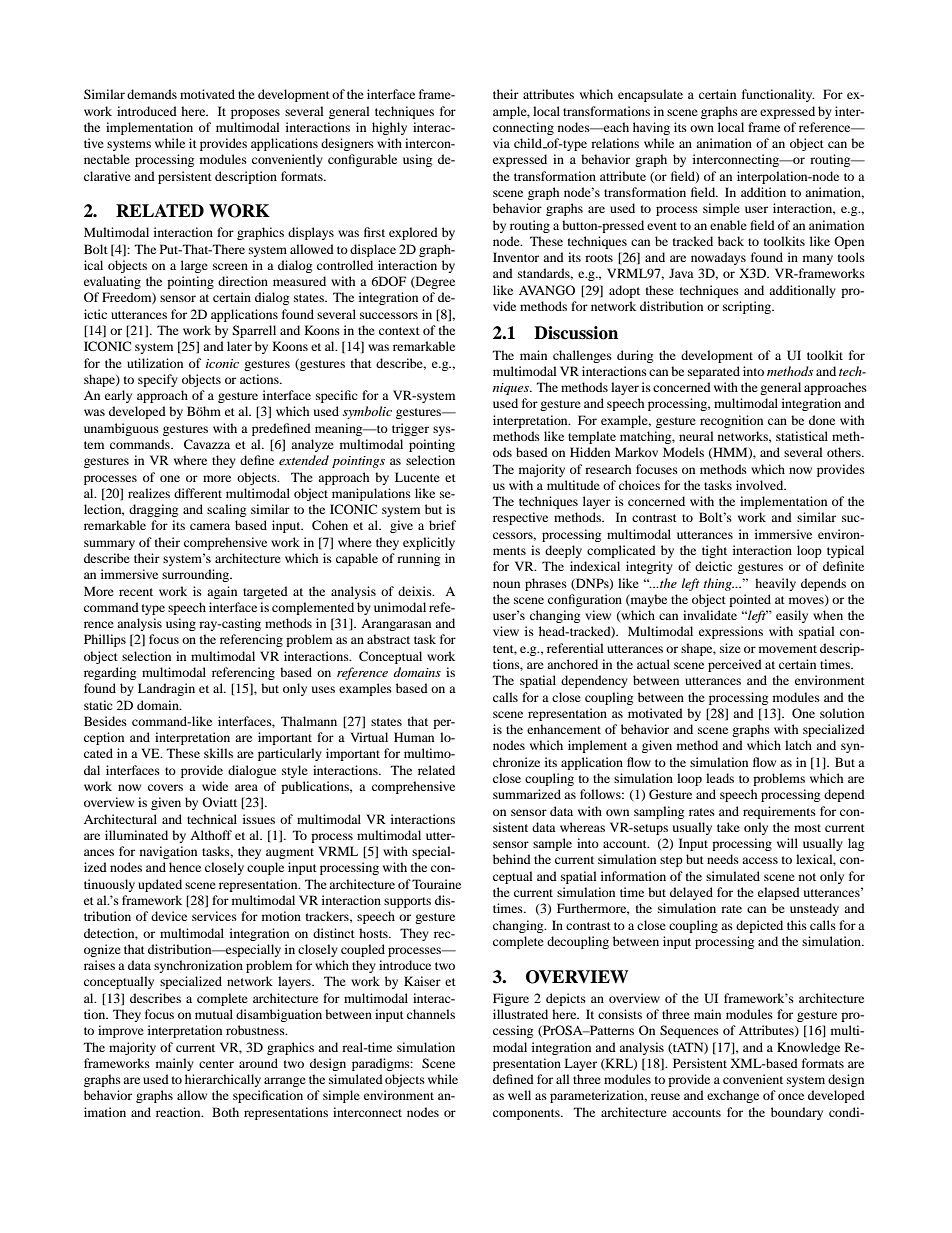 This screenshot has width=952, height=1233. What do you see at coordinates (529, 143) in the screenshot?
I see `child` at bounding box center [529, 143].
